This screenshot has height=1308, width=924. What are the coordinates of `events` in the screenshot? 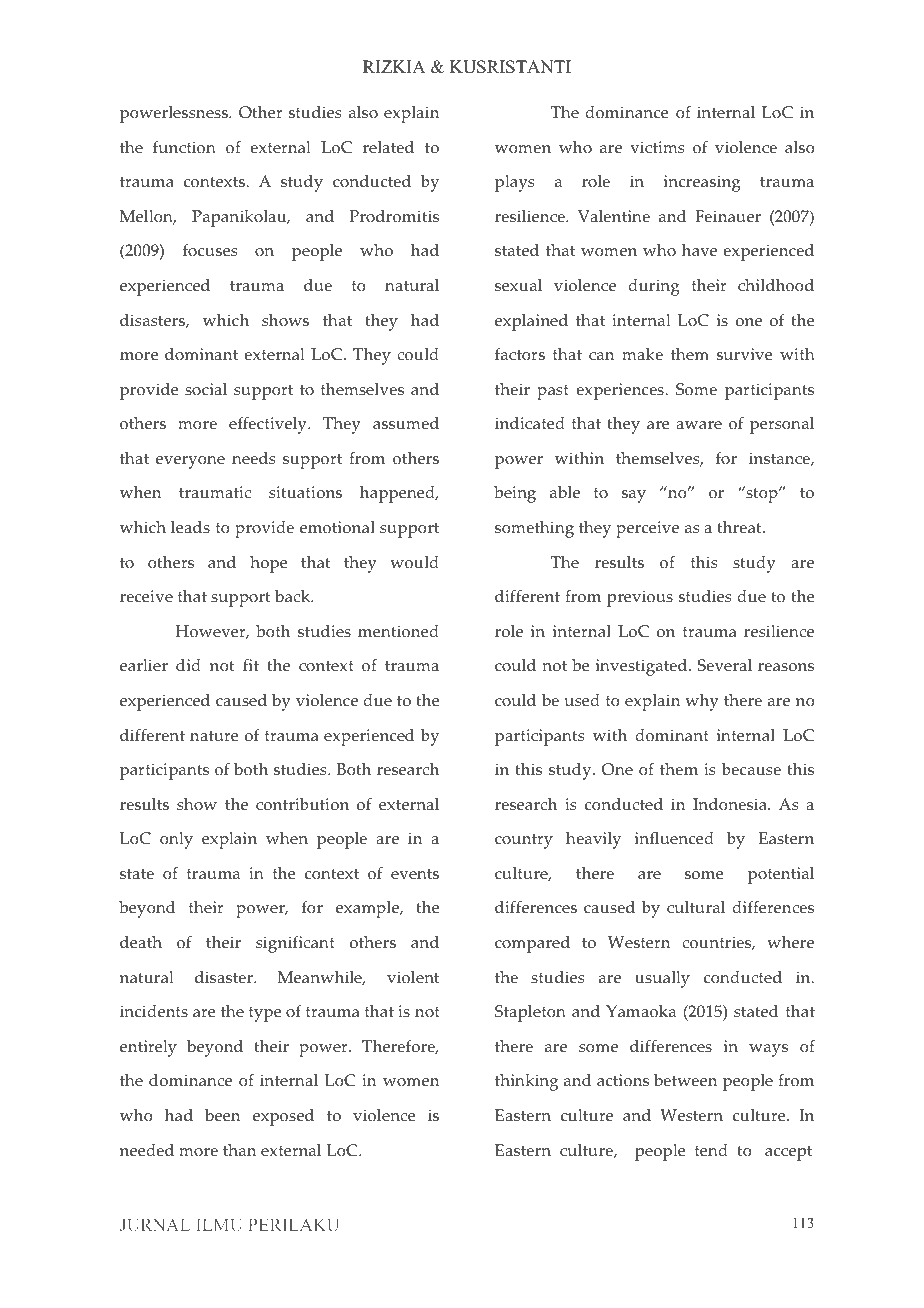 It's located at (415, 874).
